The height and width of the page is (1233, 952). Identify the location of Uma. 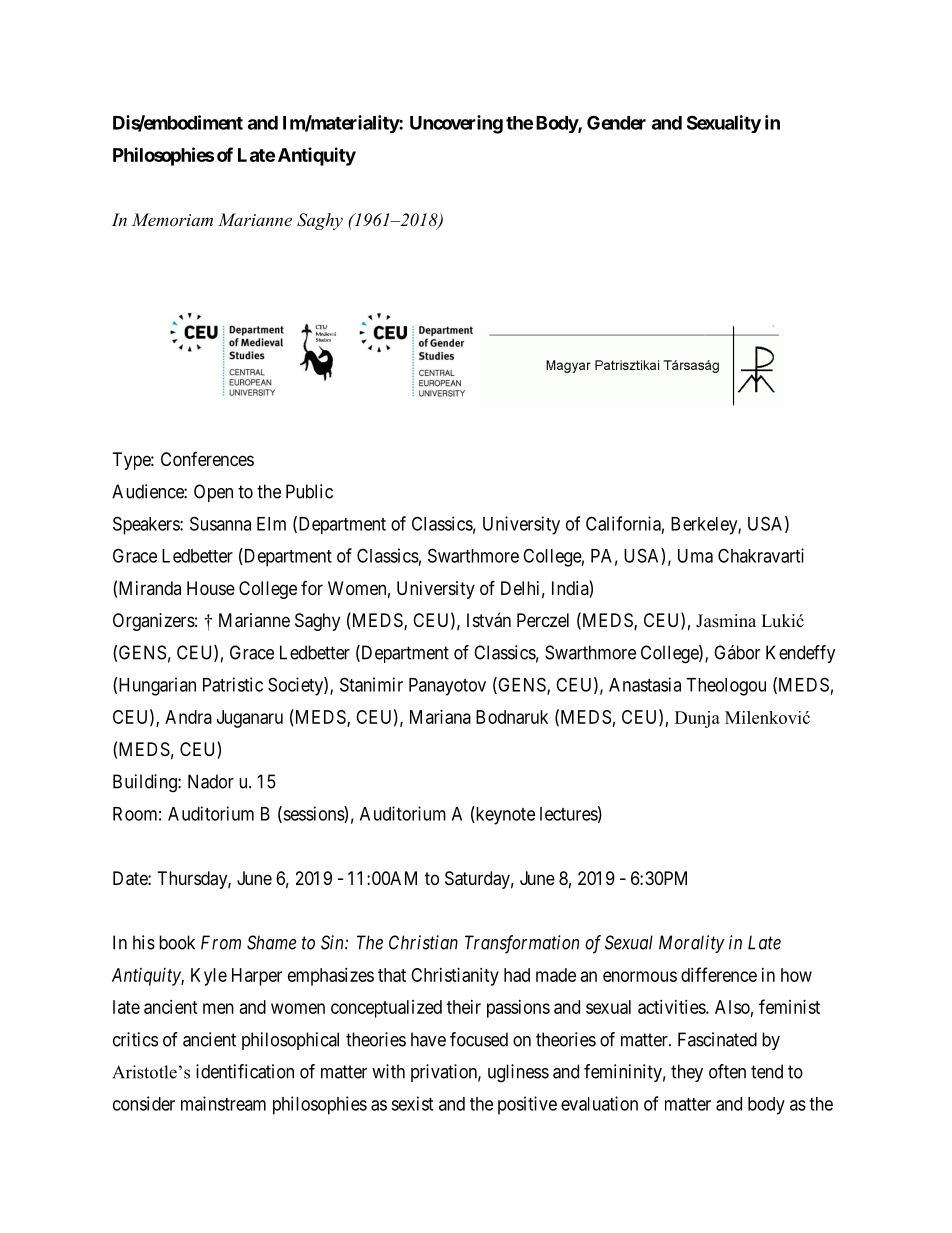
(695, 556).
